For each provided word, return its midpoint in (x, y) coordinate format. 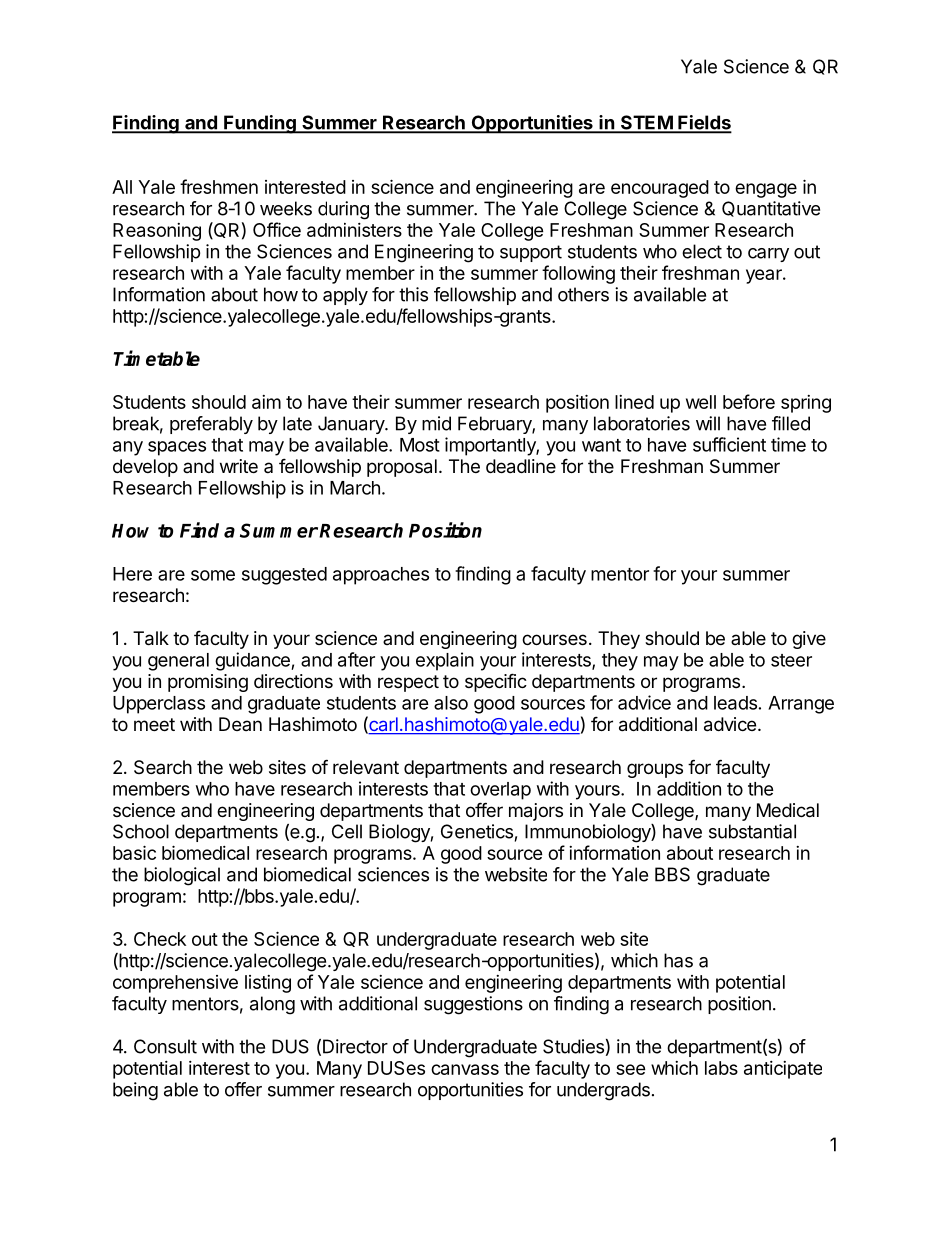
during (343, 210)
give (809, 640)
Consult (165, 1046)
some (213, 575)
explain (445, 661)
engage (766, 190)
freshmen (219, 186)
